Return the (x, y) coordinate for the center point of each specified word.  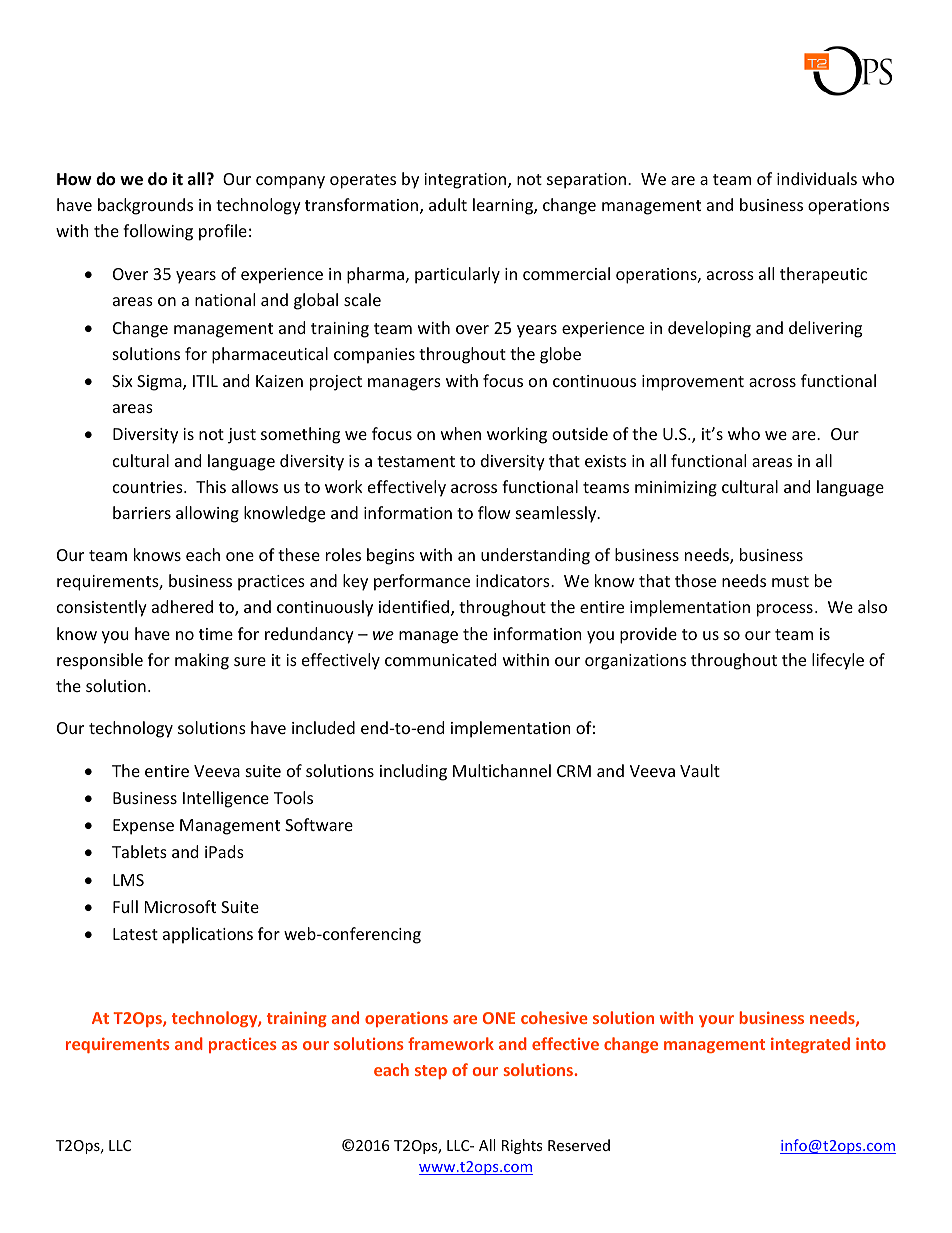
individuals (817, 178)
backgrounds (145, 206)
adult (448, 204)
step (431, 1072)
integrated (810, 1045)
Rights (522, 1146)
